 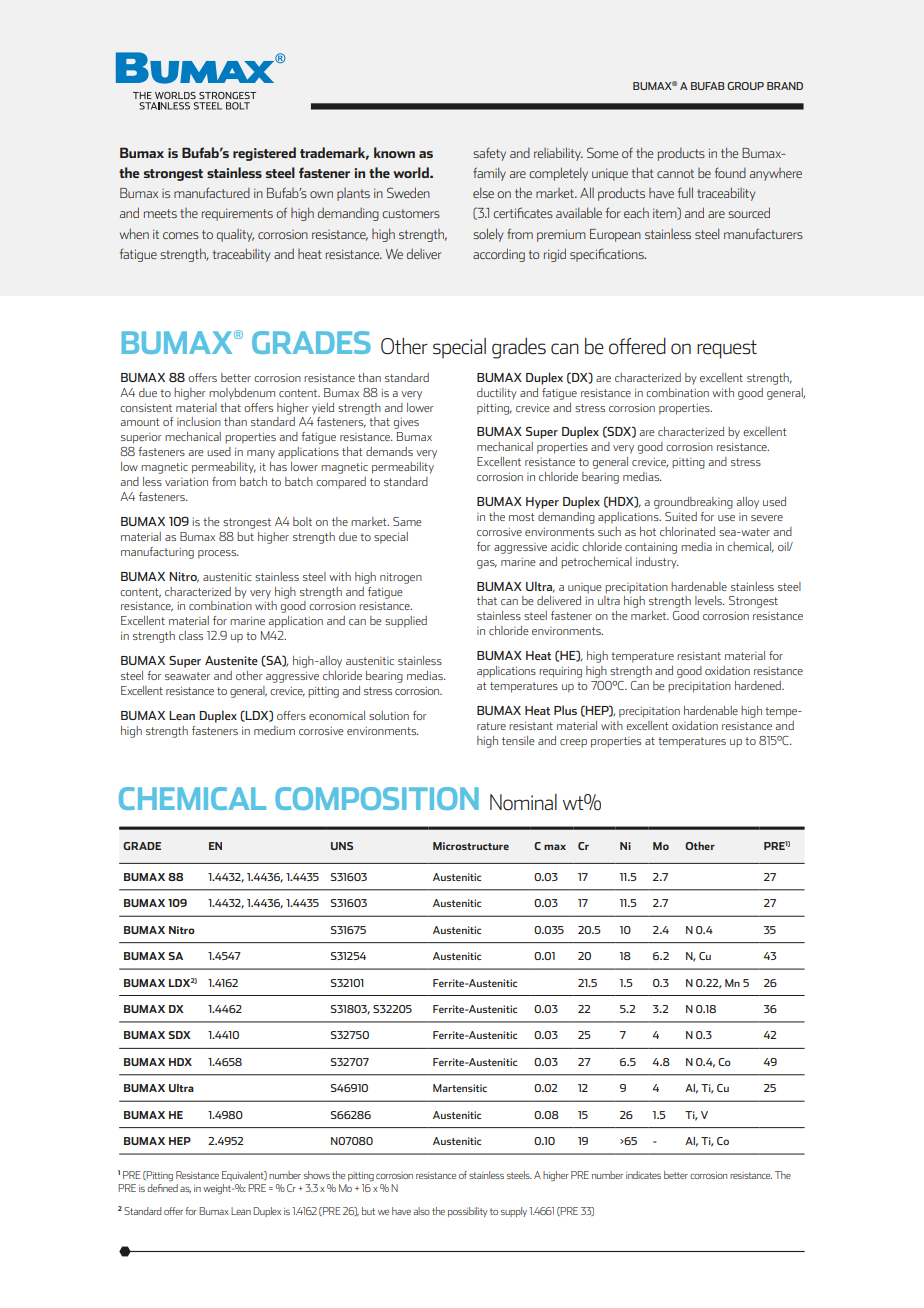 What do you see at coordinates (218, 1189) in the document?
I see `weight` at bounding box center [218, 1189].
